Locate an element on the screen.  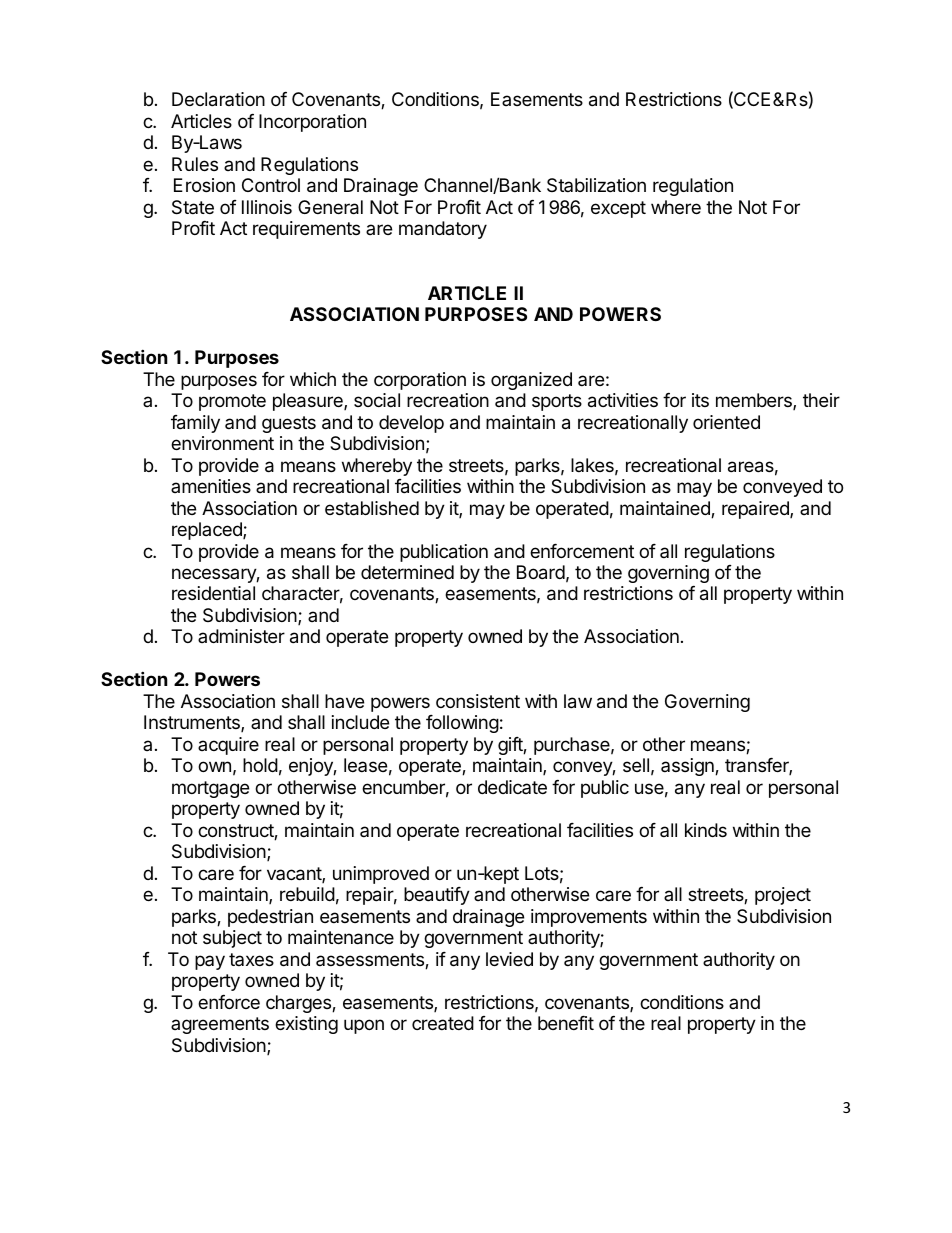
members is located at coordinates (755, 401).
